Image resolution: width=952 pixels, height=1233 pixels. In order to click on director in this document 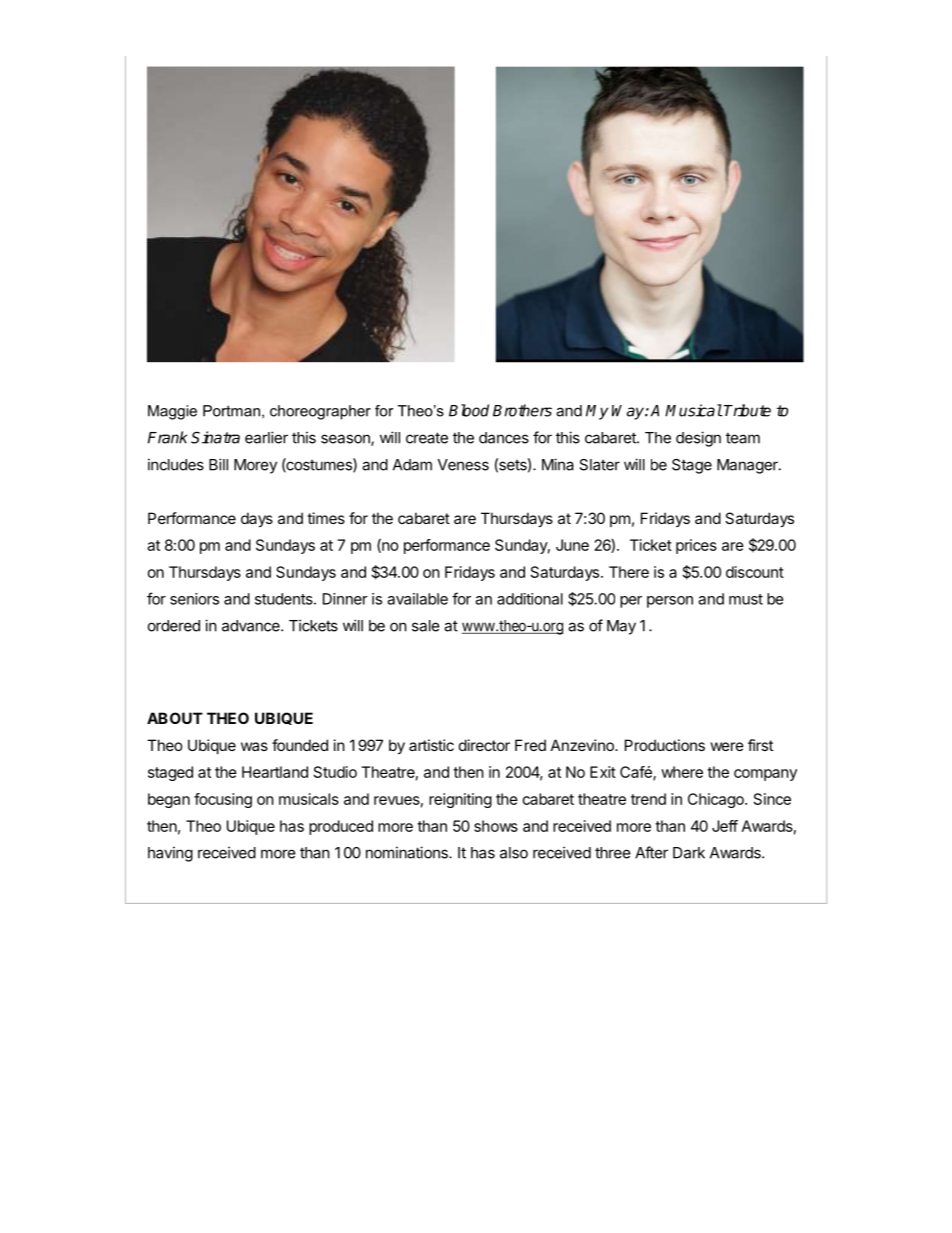, I will do `click(484, 745)`.
